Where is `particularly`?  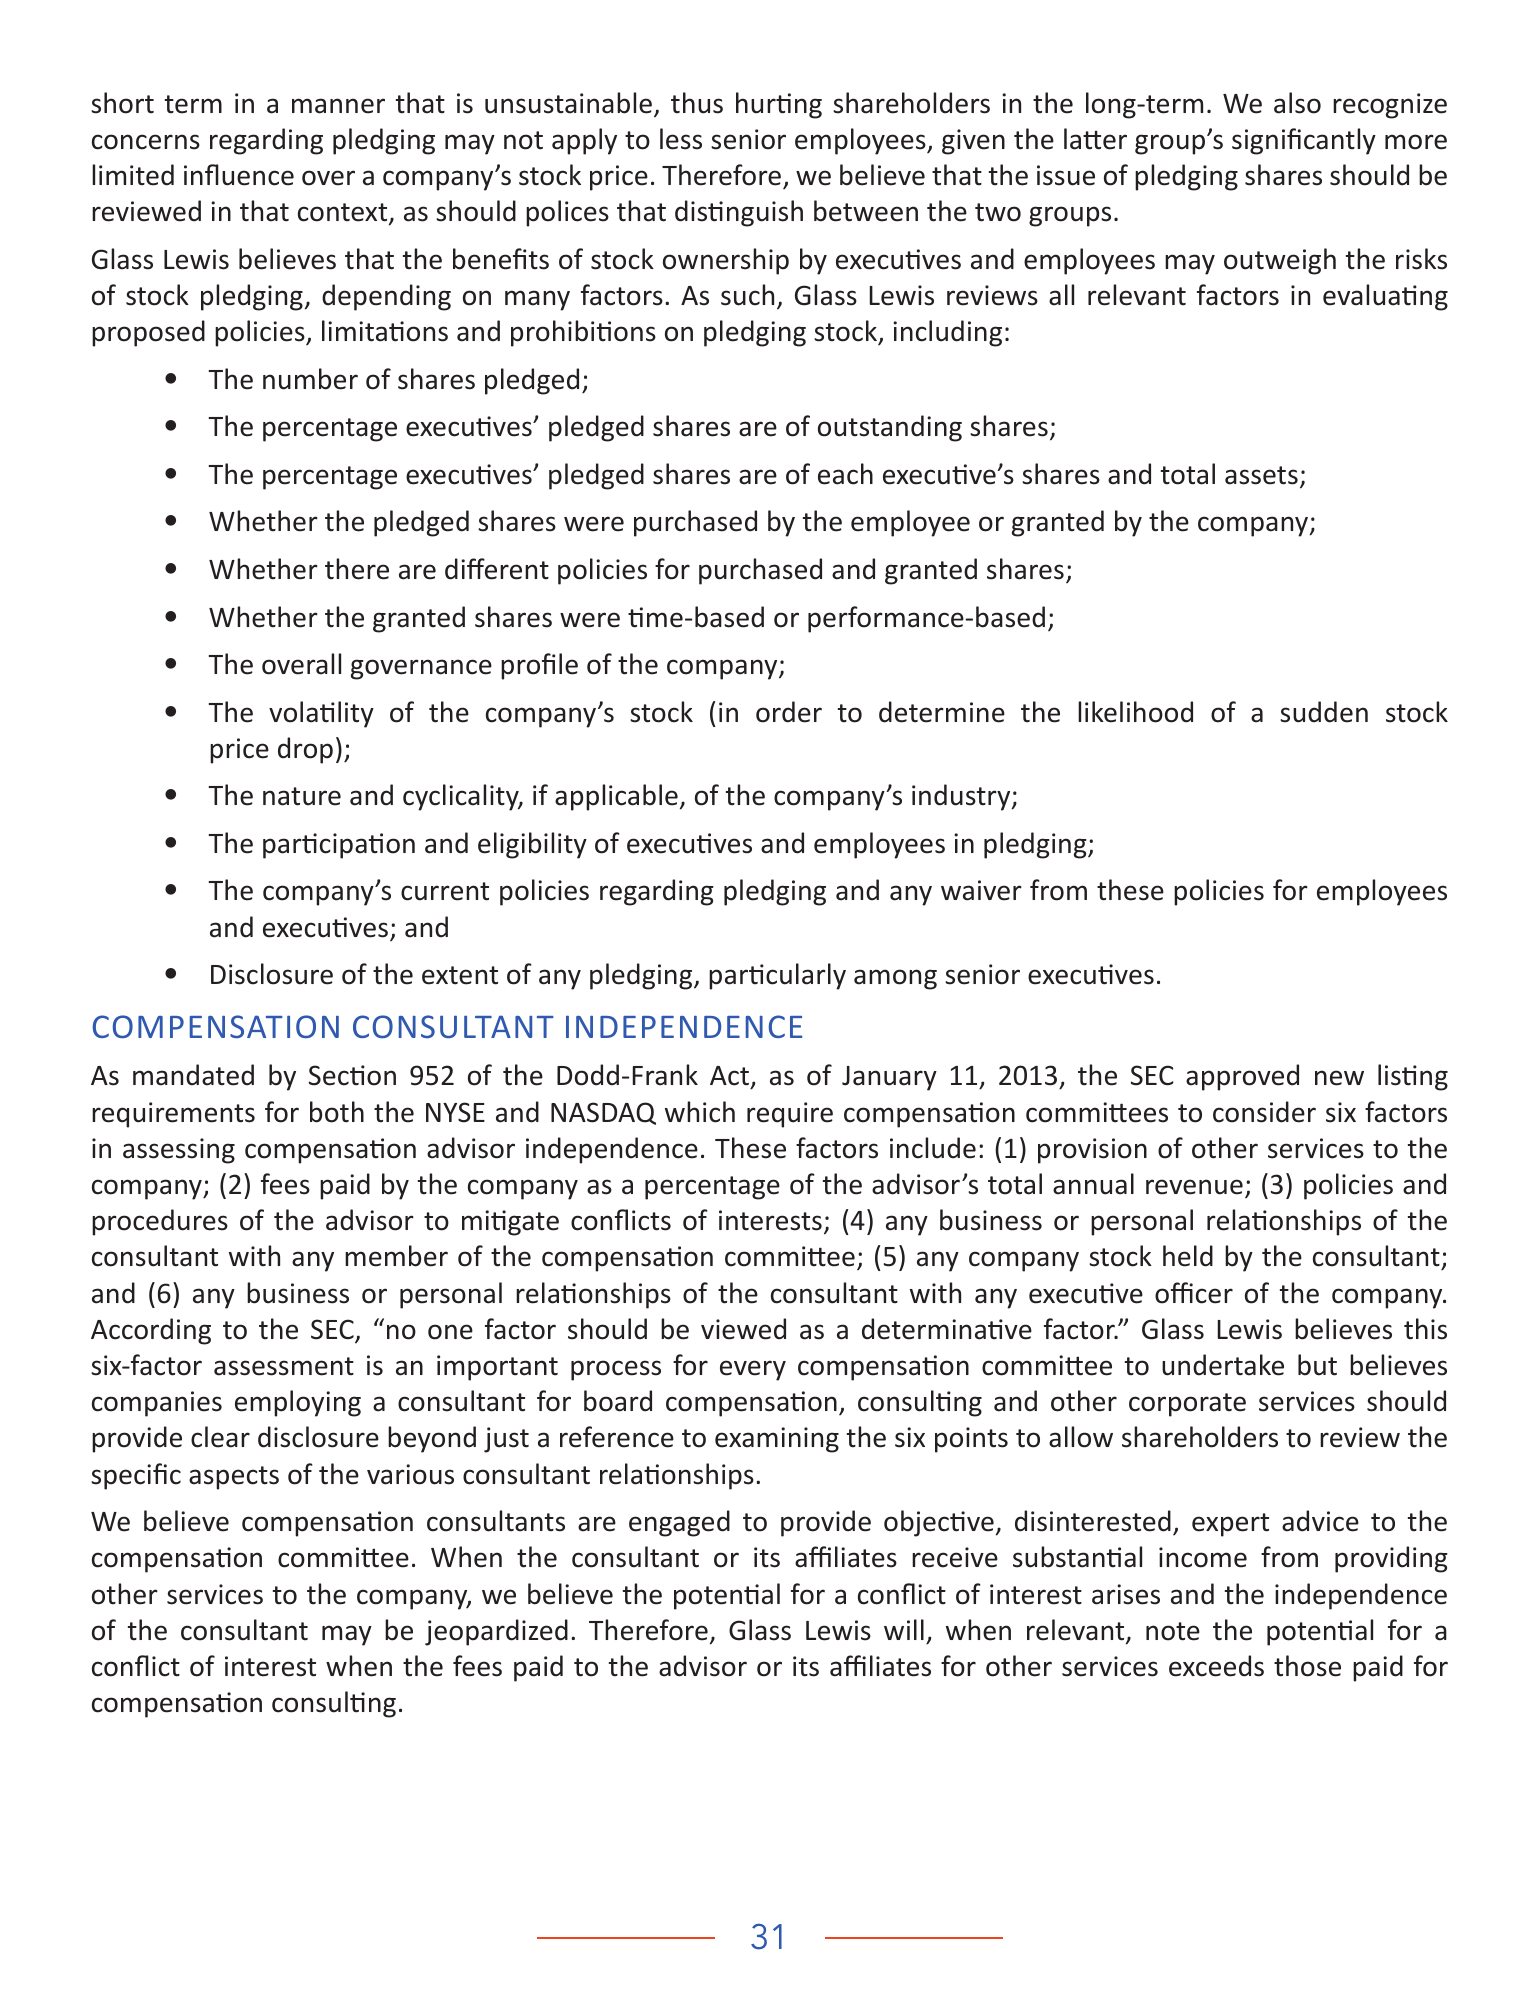
particularly is located at coordinates (777, 976).
